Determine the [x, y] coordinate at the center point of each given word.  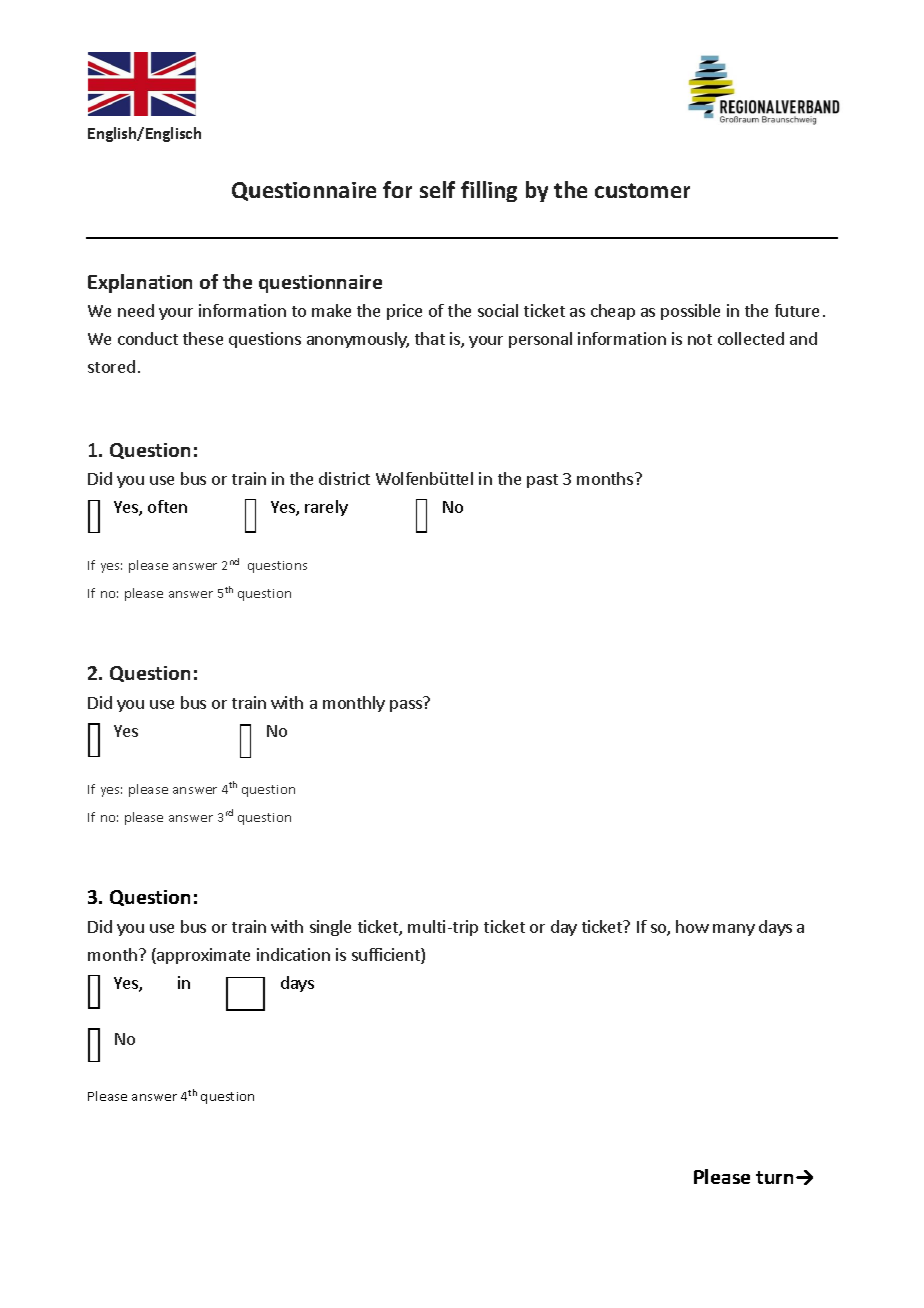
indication [293, 954]
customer [642, 190]
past [542, 481]
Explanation [140, 283]
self [437, 189]
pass [406, 706]
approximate [202, 956]
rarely [326, 508]
